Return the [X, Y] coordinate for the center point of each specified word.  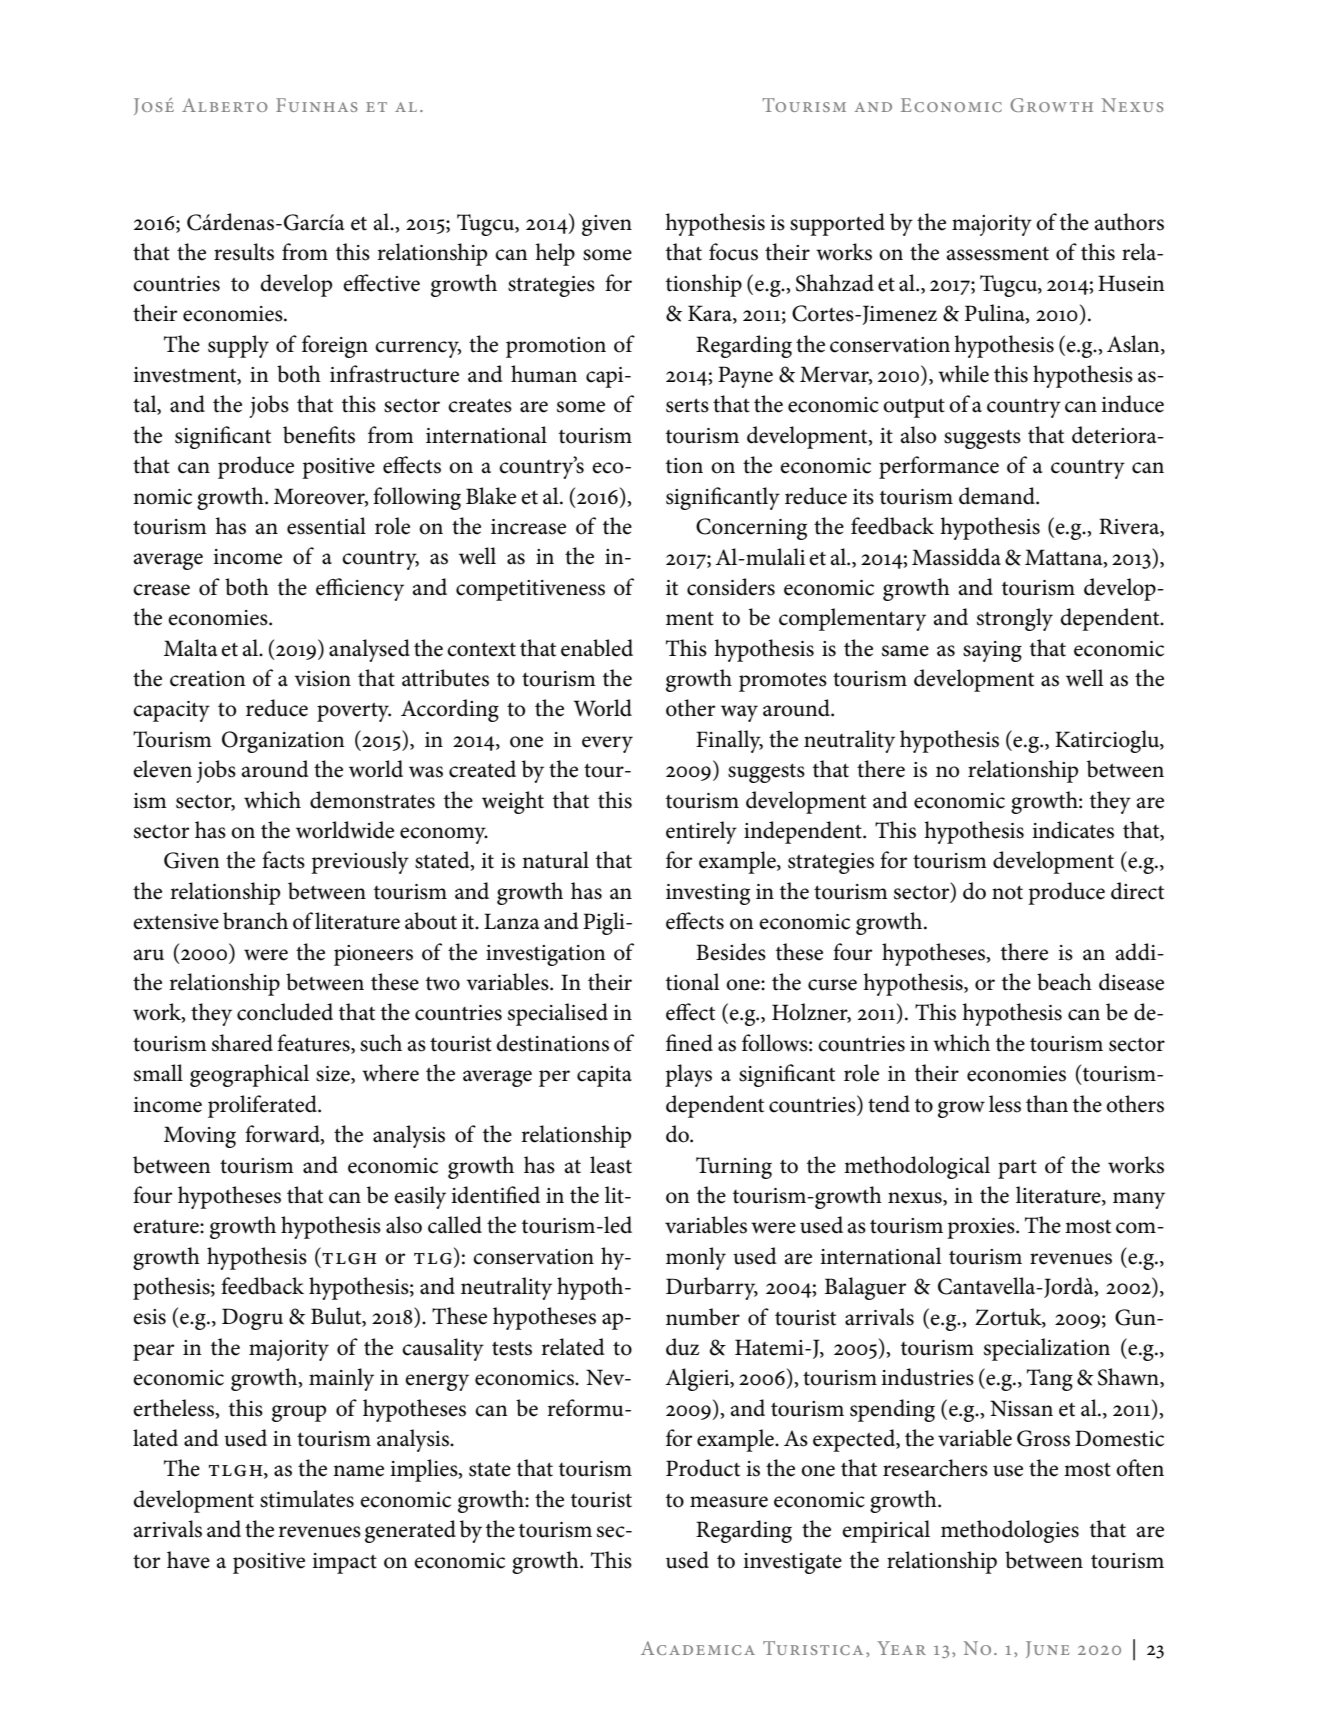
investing [708, 894]
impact [344, 1563]
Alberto [225, 105]
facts [283, 860]
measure [729, 1502]
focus [733, 252]
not [1007, 892]
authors [1129, 222]
